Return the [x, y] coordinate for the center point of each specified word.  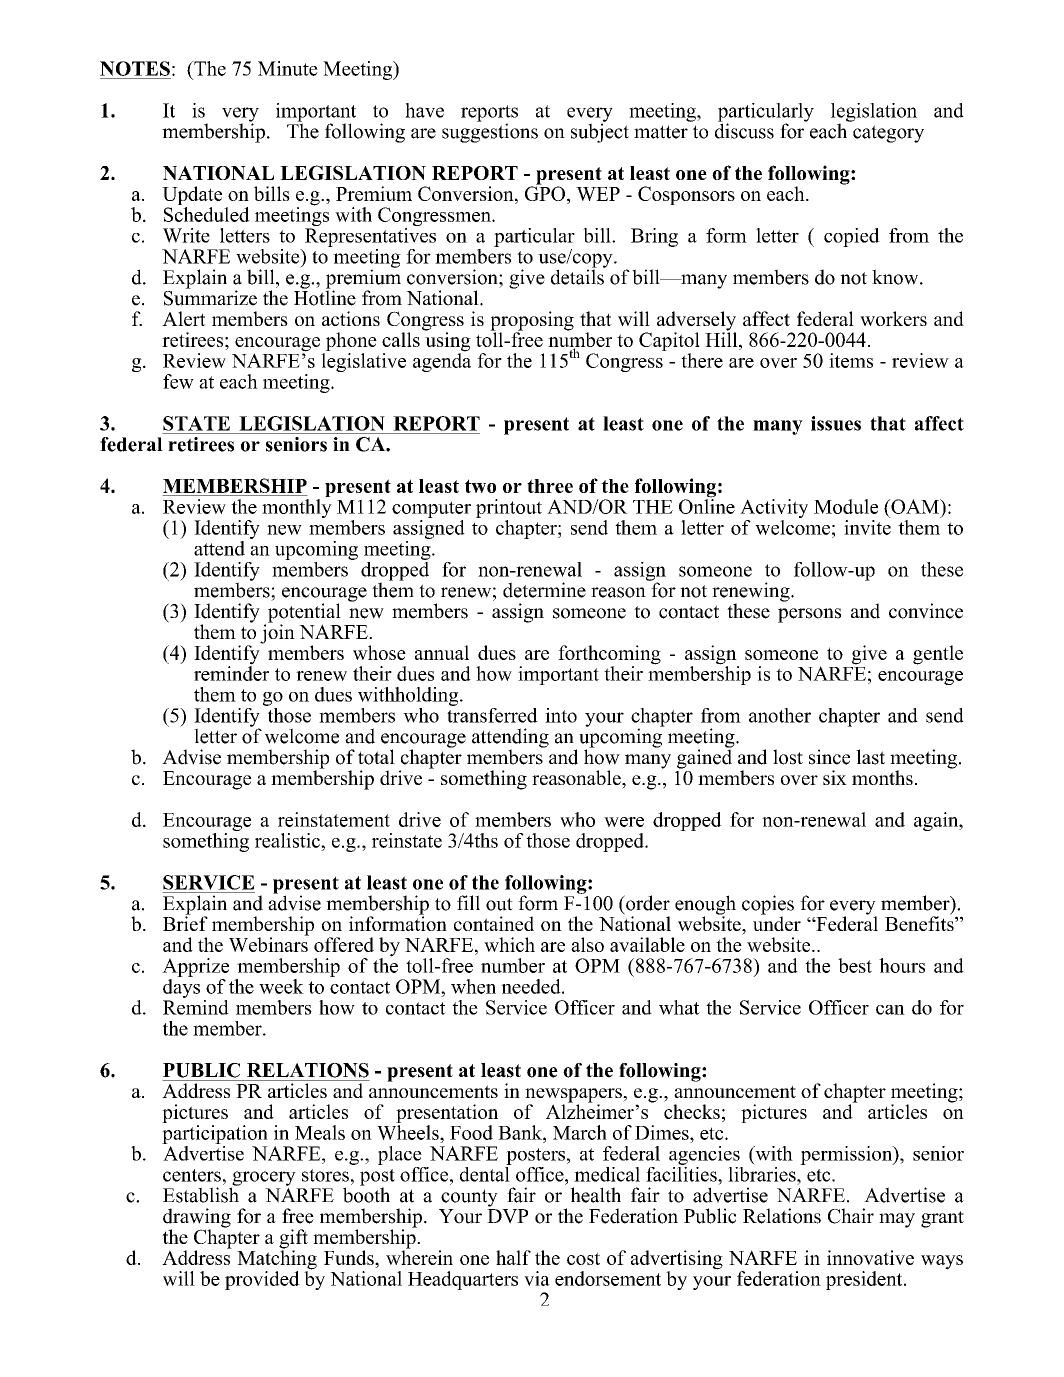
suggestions [490, 132]
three [550, 486]
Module [846, 506]
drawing [197, 1219]
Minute [288, 68]
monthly [297, 508]
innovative [870, 1257]
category [888, 134]
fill [468, 902]
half [513, 1257]
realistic [288, 840]
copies [768, 906]
